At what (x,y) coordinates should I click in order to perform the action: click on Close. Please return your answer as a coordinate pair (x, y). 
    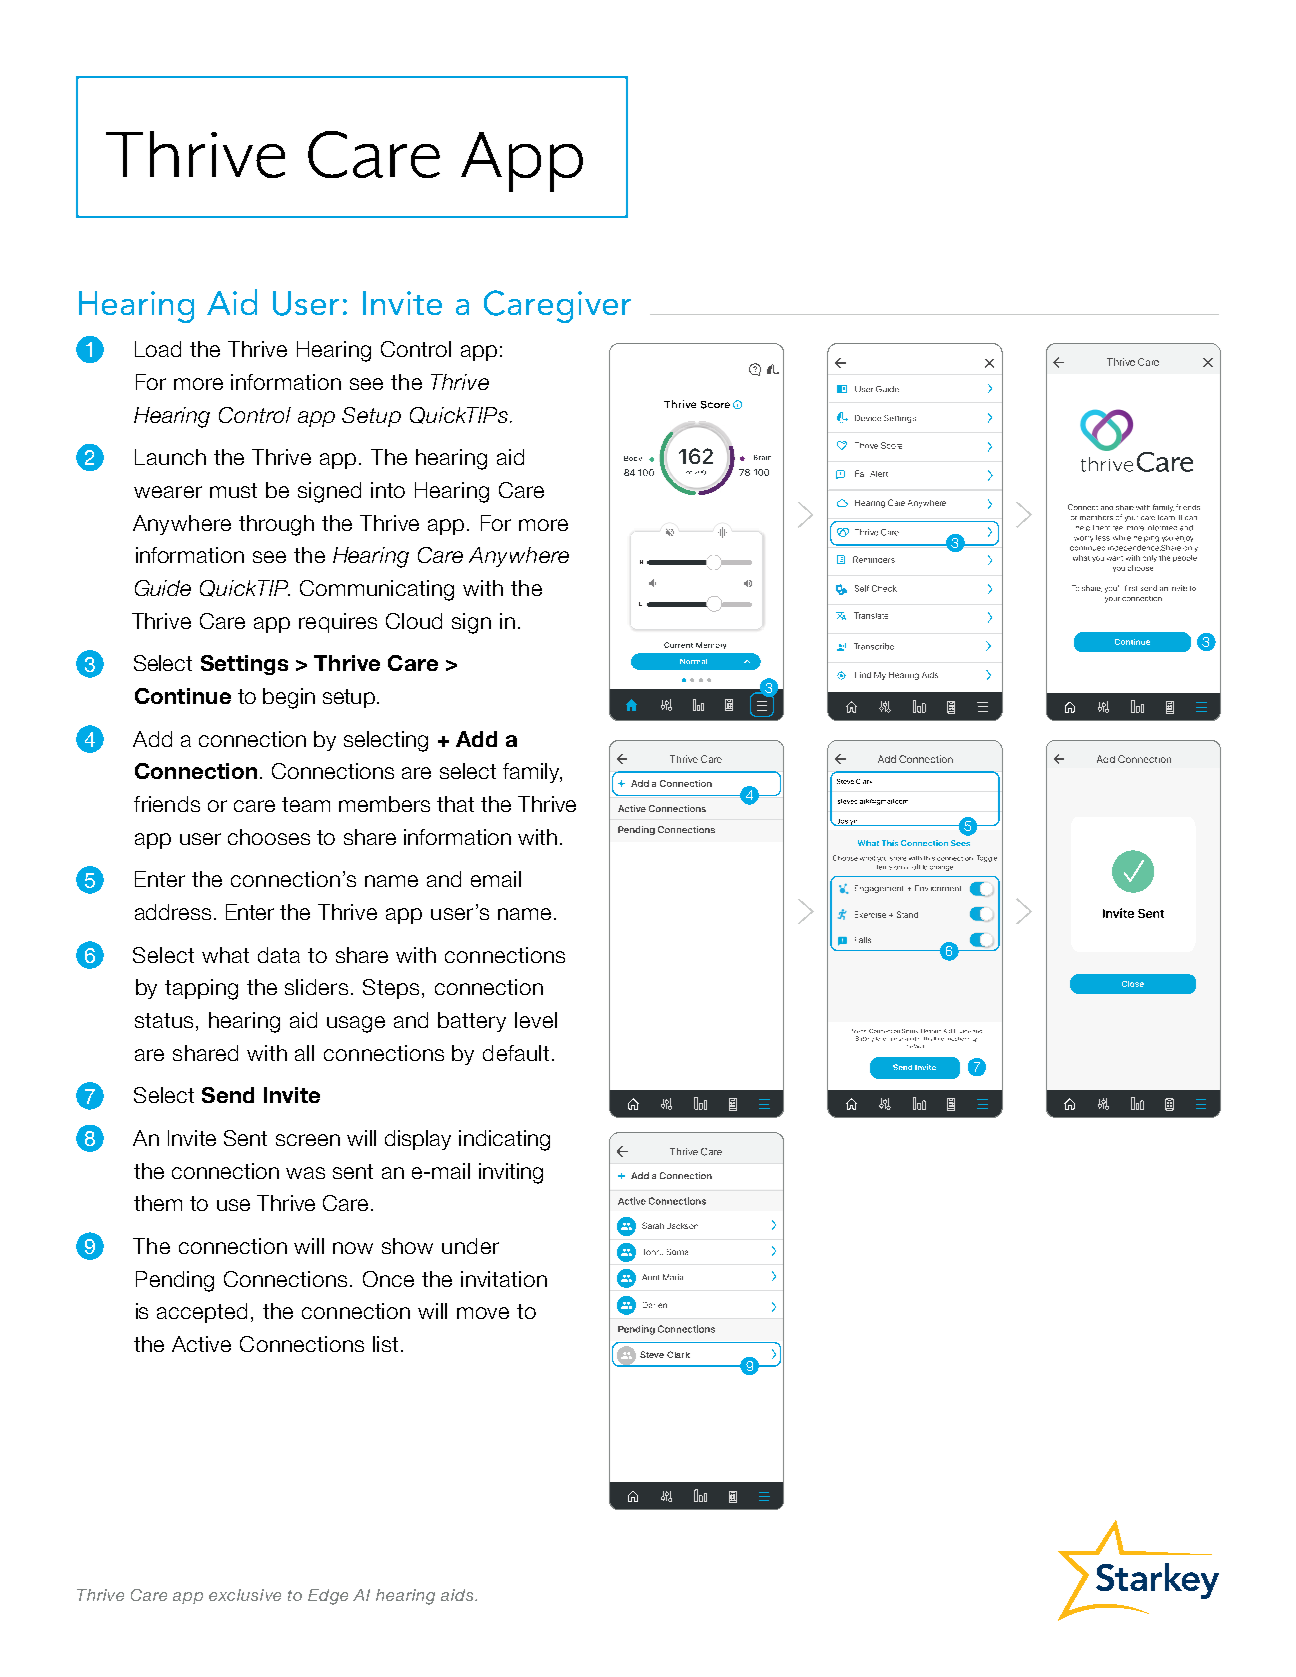
    Looking at the image, I should click on (1133, 984).
